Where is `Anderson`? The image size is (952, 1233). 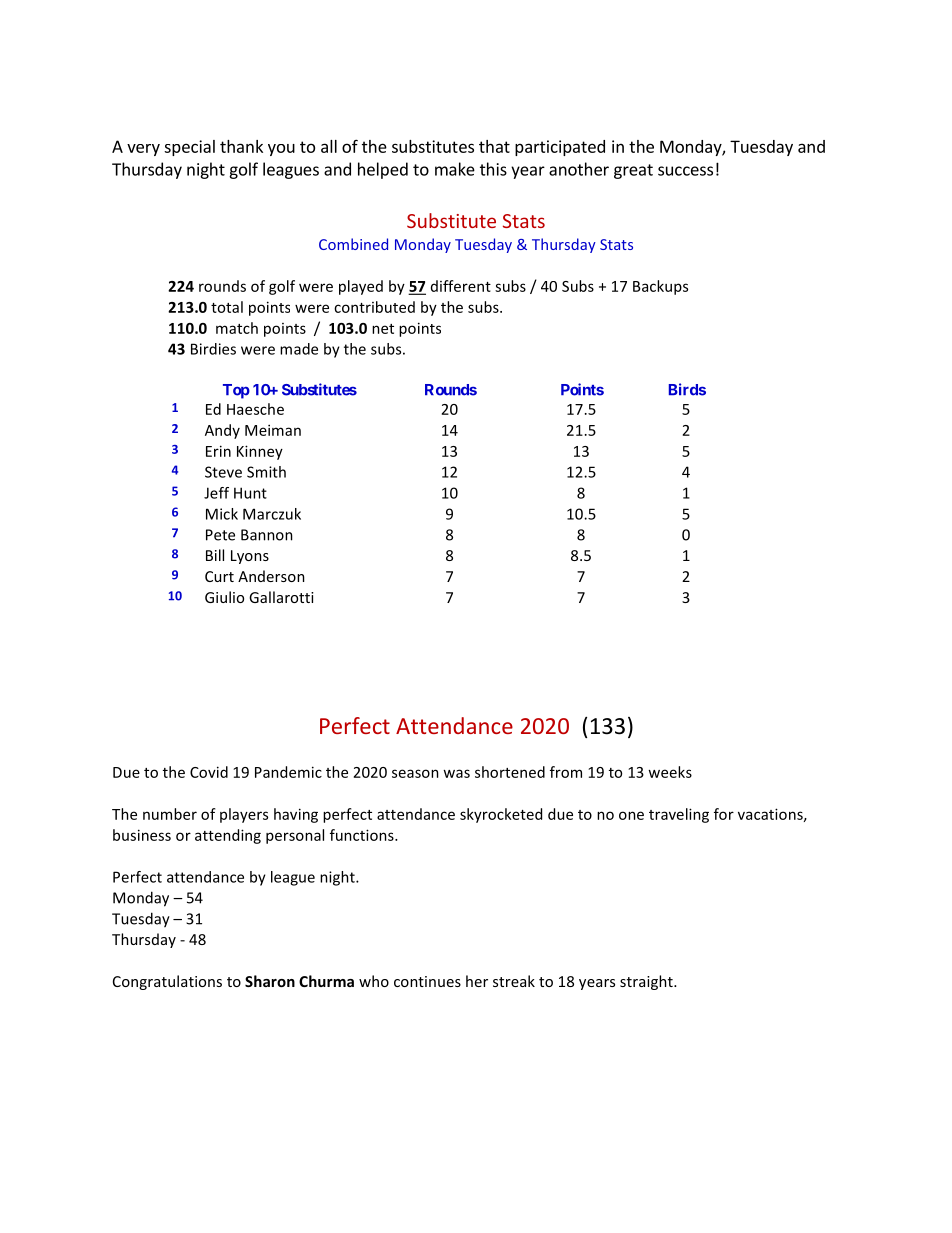 Anderson is located at coordinates (271, 576).
